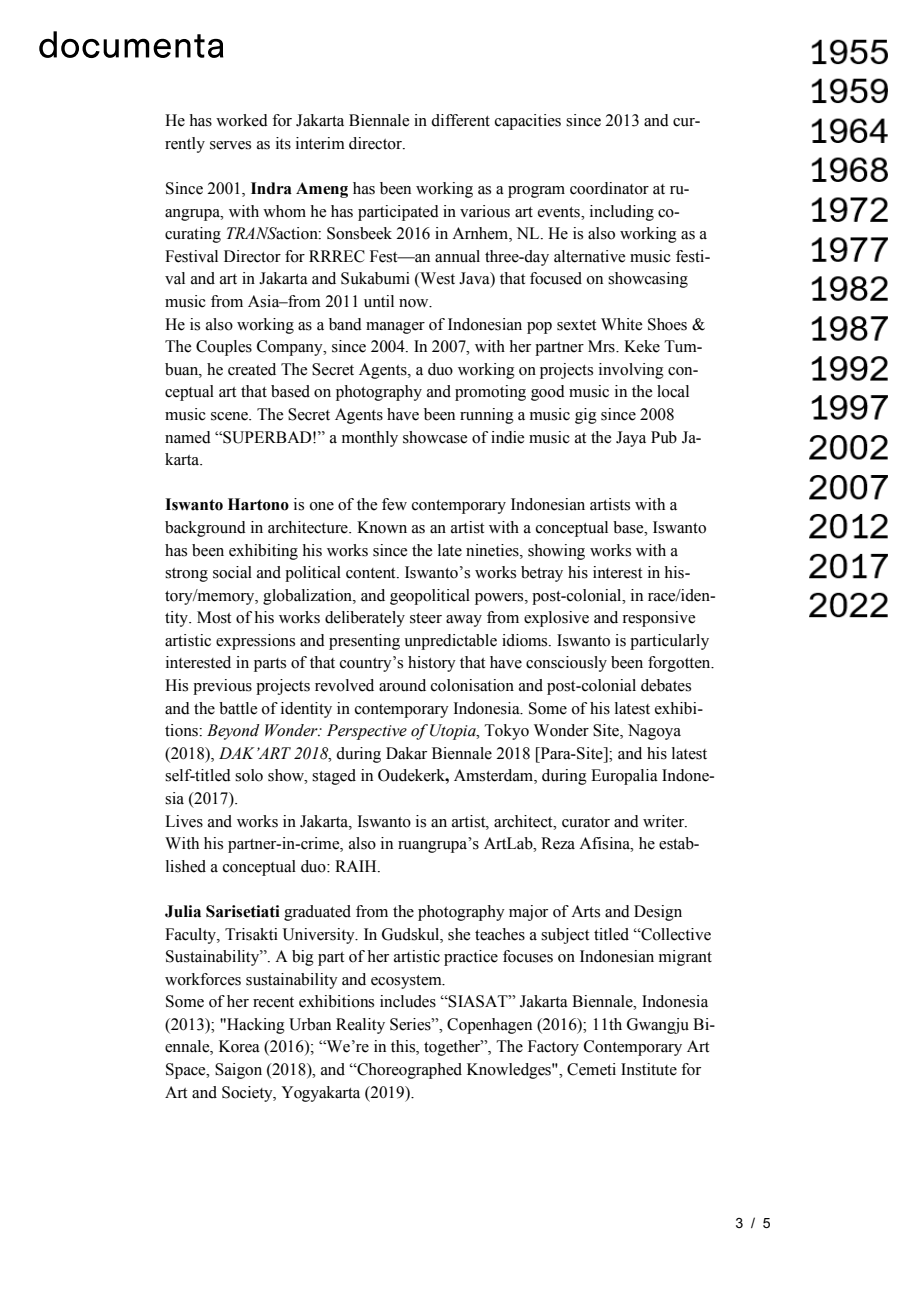 Image resolution: width=924 pixels, height=1308 pixels. Describe the element at coordinates (426, 618) in the page. I see `steer` at that location.
